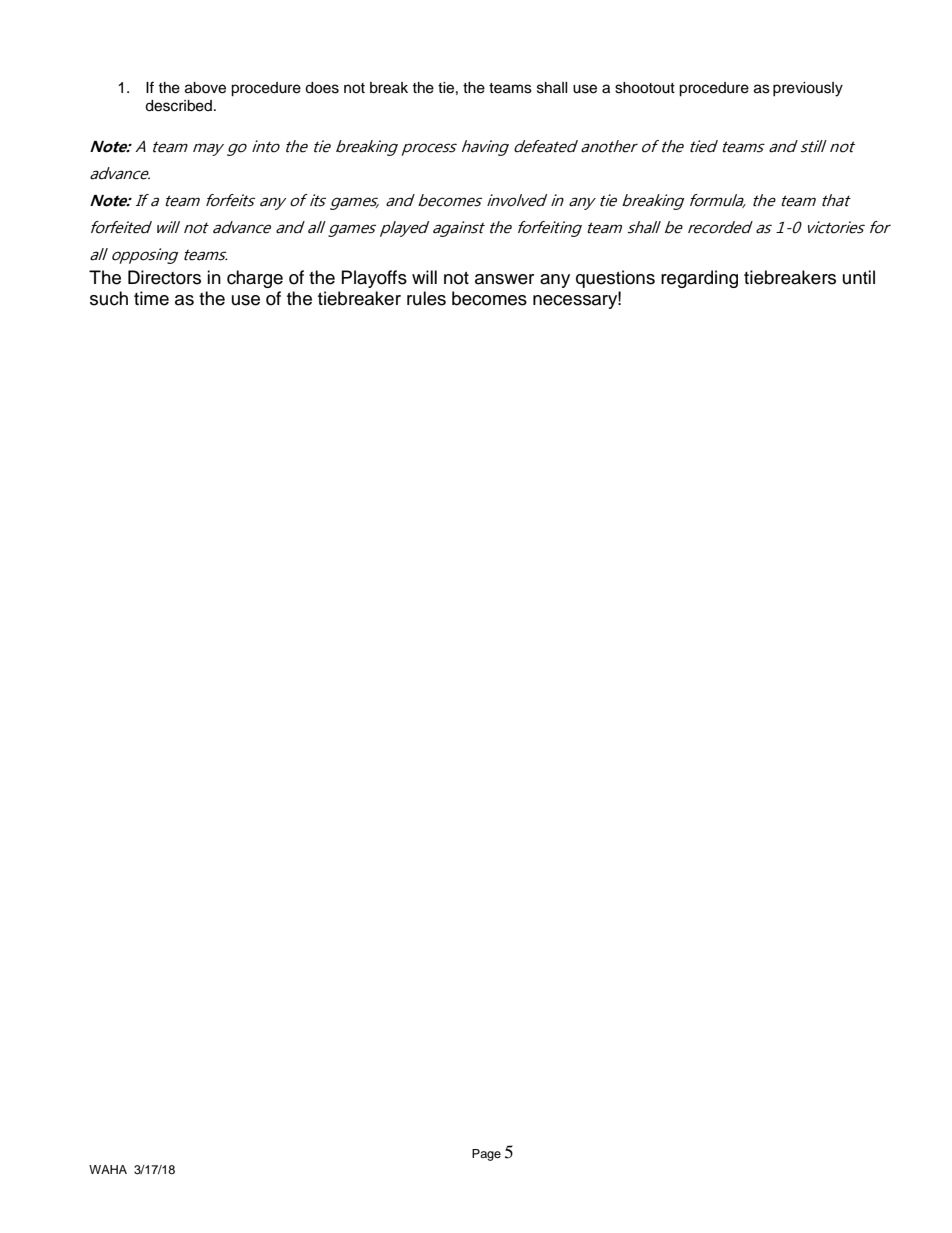 The height and width of the screenshot is (1233, 952). Describe the element at coordinates (426, 298) in the screenshot. I see `rules` at that location.
